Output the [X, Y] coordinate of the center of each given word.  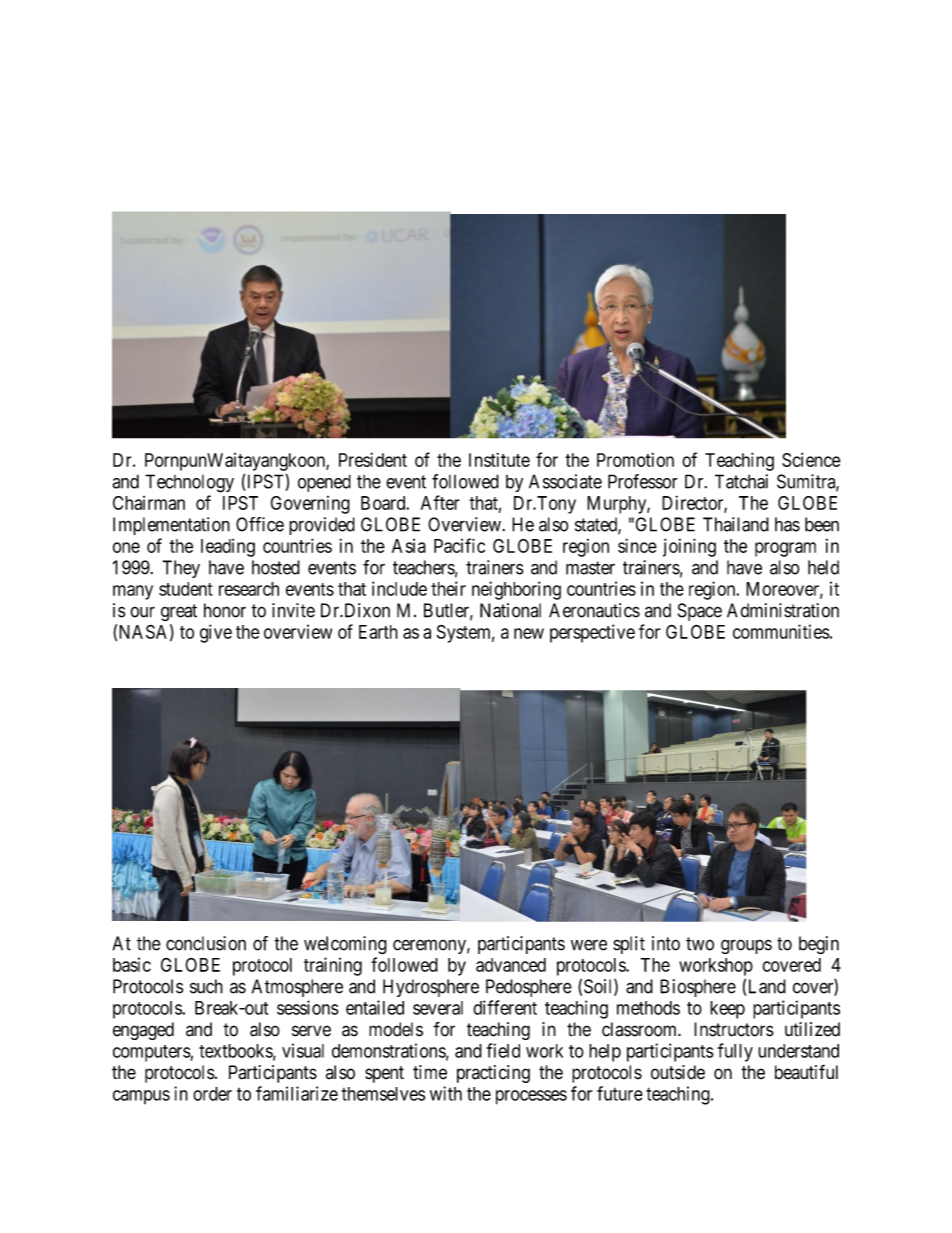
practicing [493, 1074]
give [216, 633]
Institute [499, 460]
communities [781, 631]
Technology [189, 483]
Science [811, 460]
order [212, 1094]
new [529, 633]
